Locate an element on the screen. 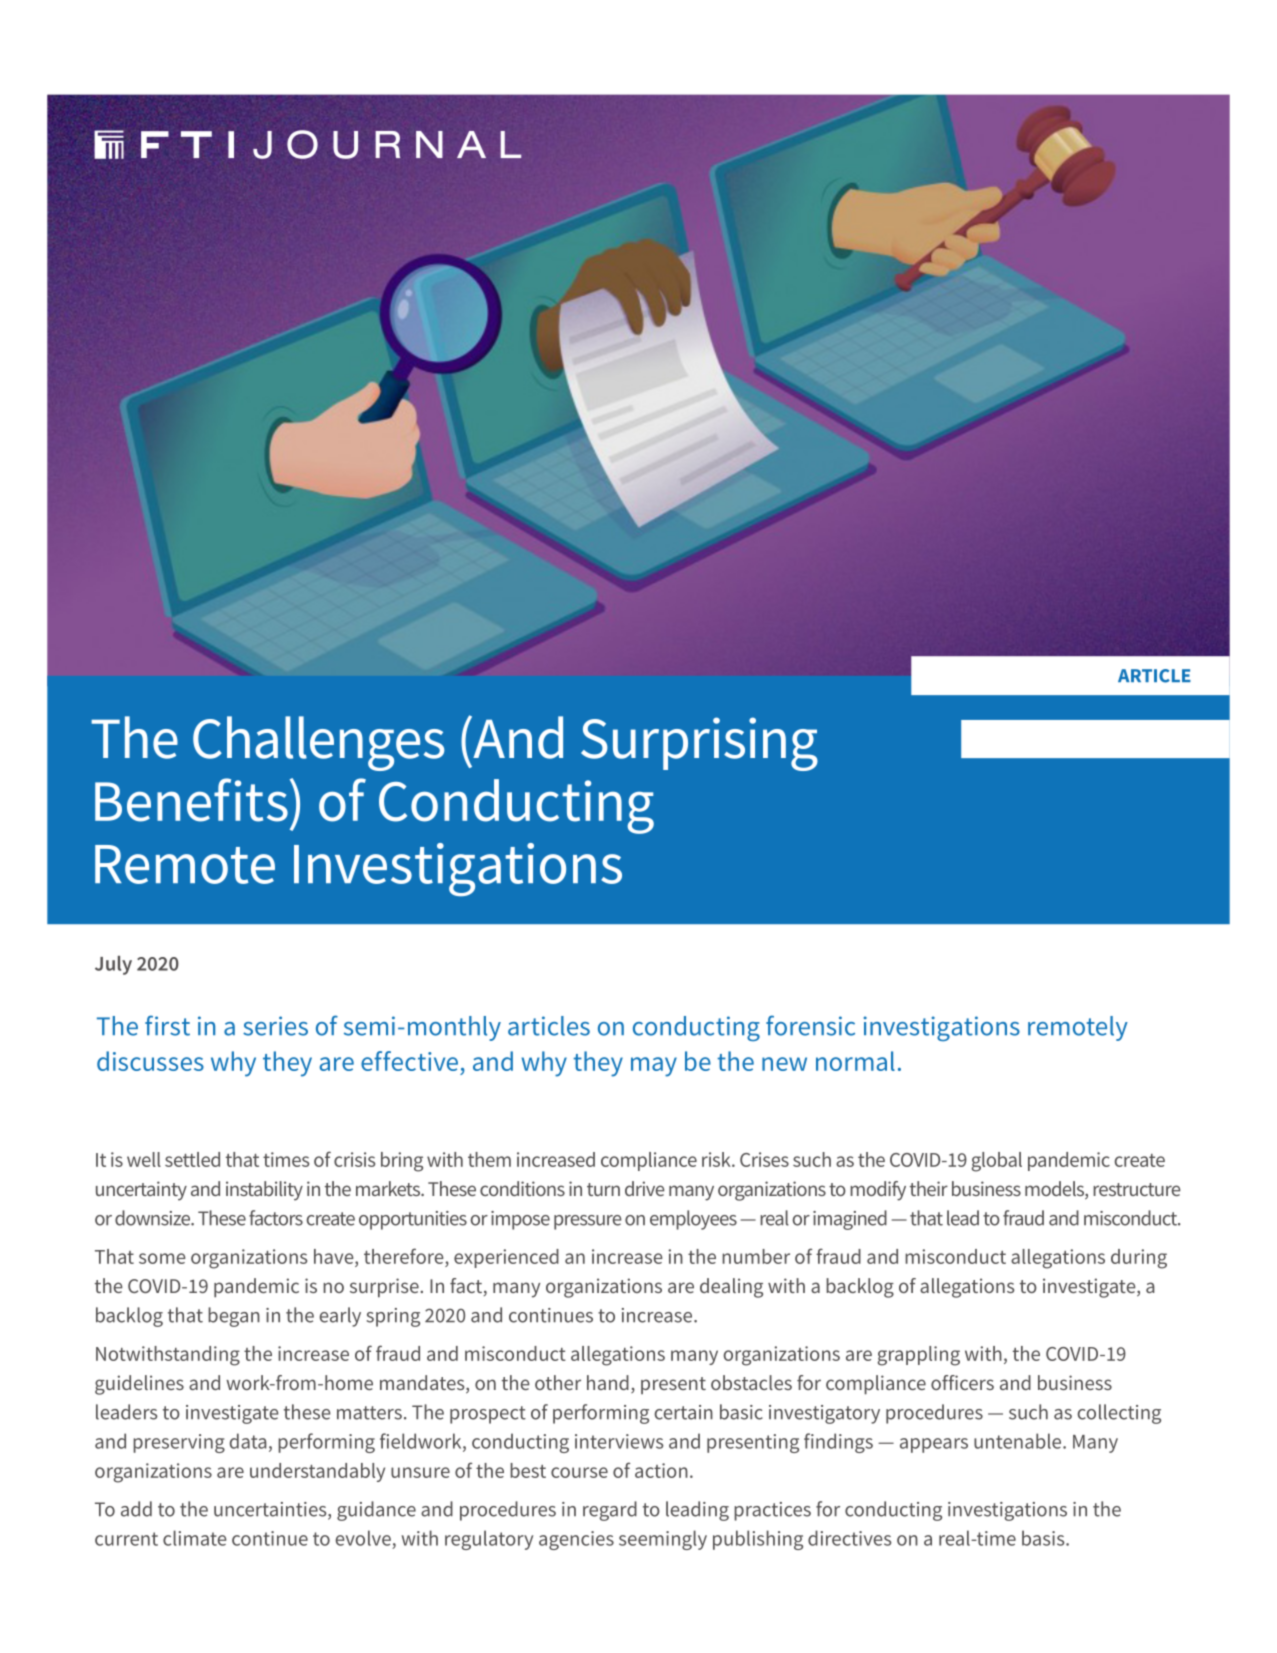 The width and height of the screenshot is (1277, 1653). July is located at coordinates (113, 965).
